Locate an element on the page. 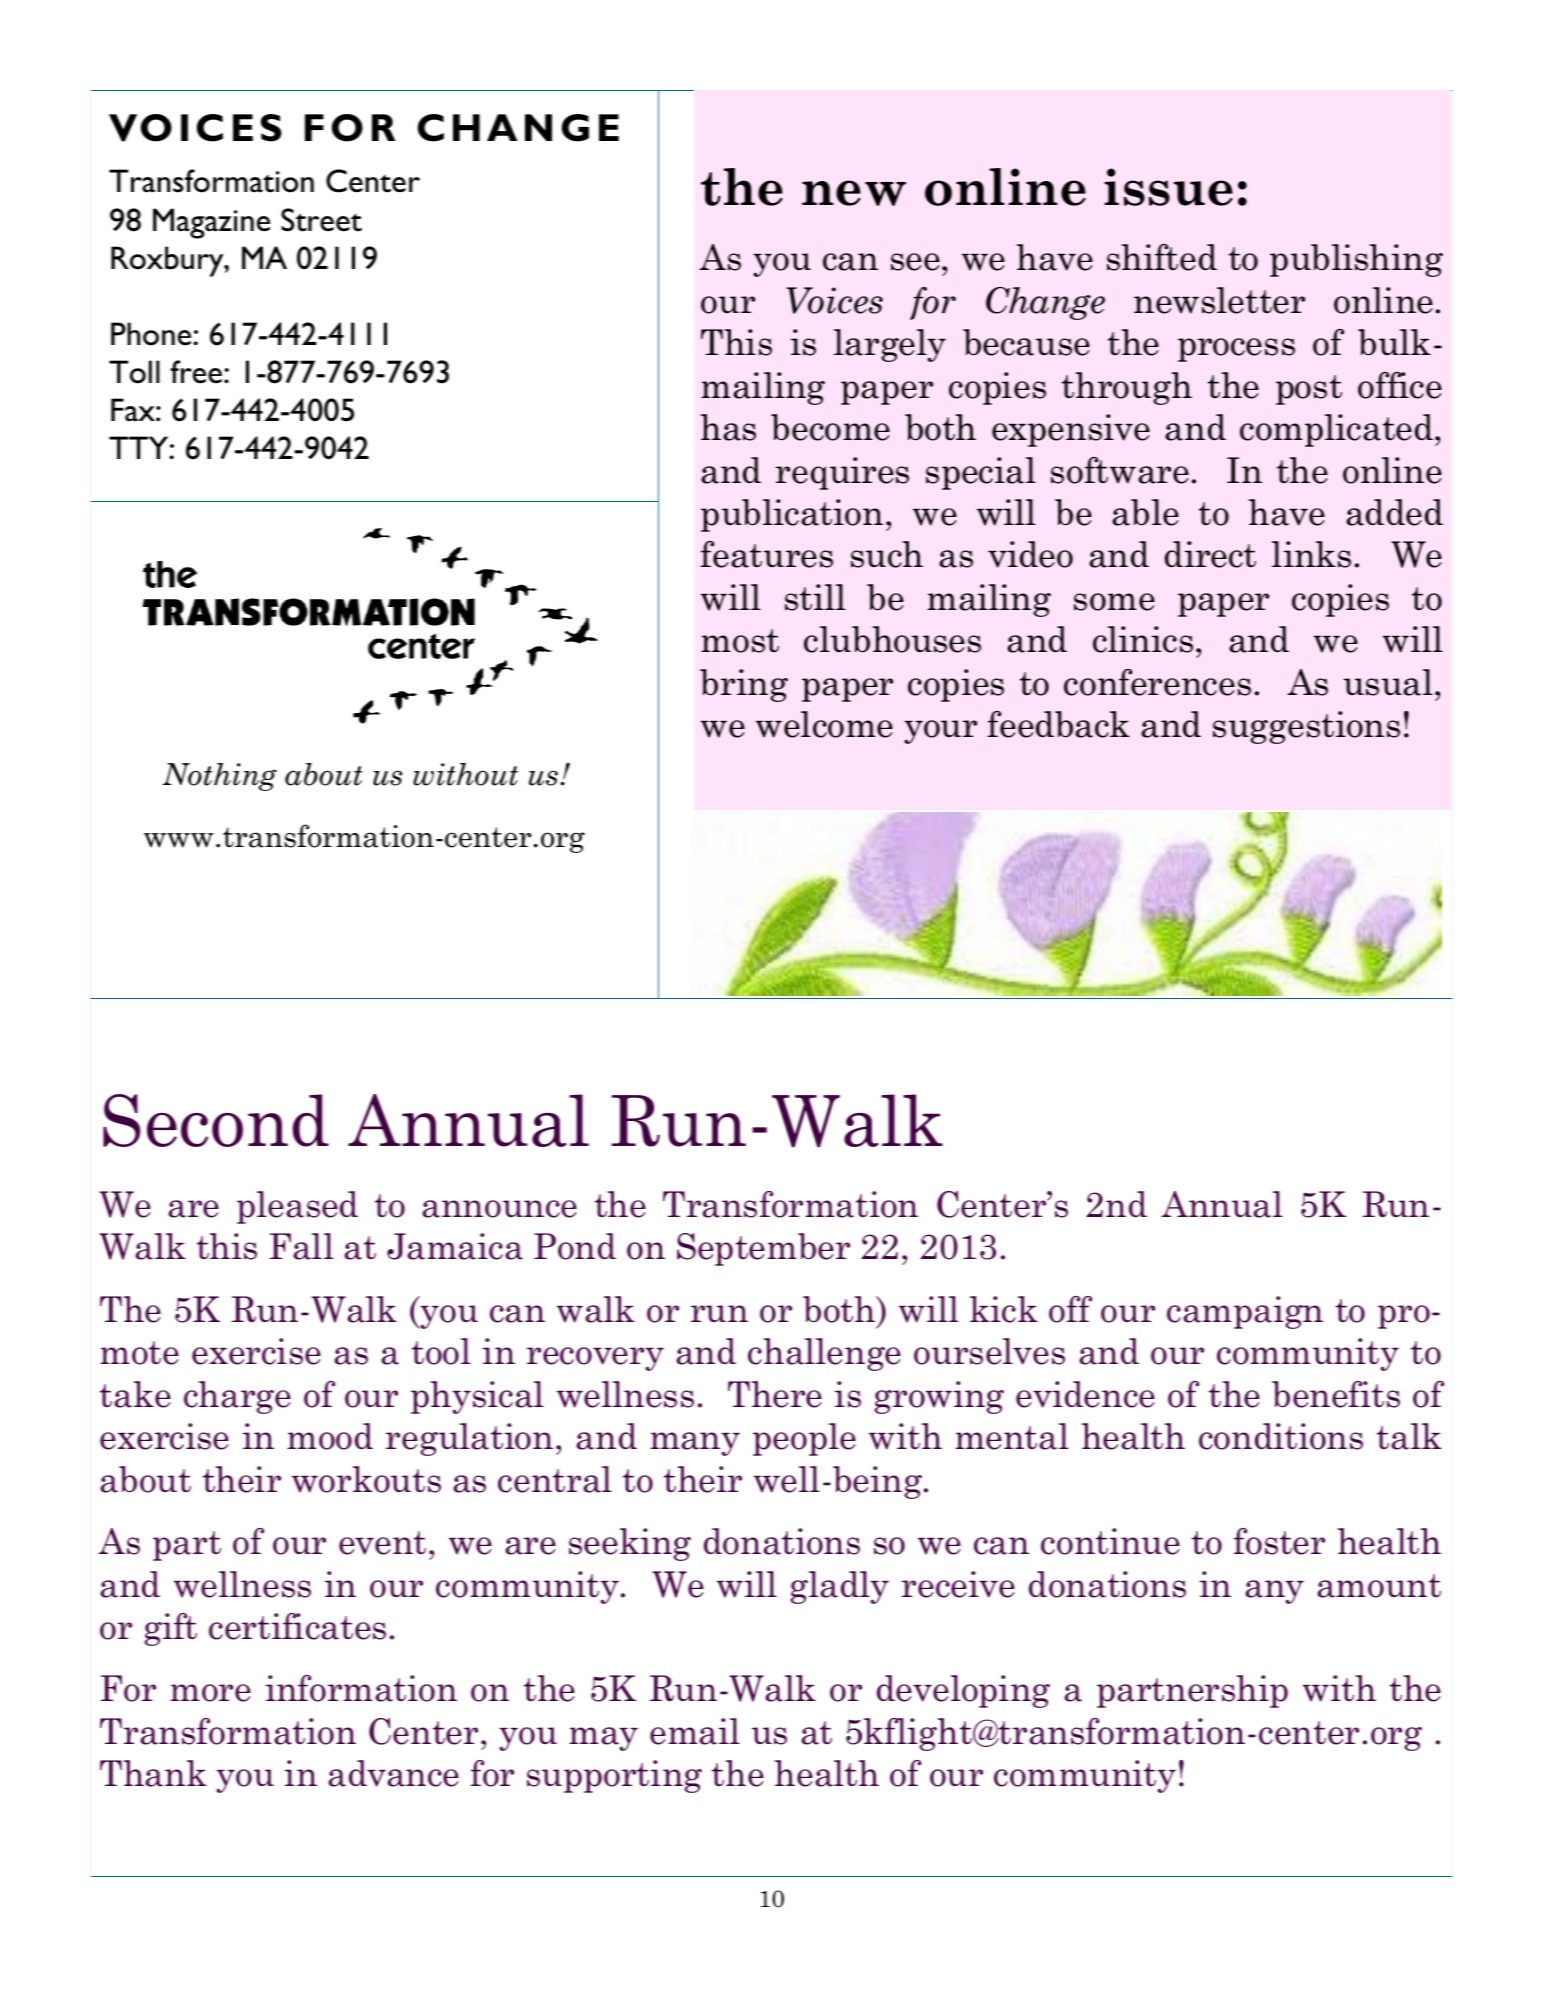 The height and width of the image is (1996, 1543). shifted is located at coordinates (1162, 257).
